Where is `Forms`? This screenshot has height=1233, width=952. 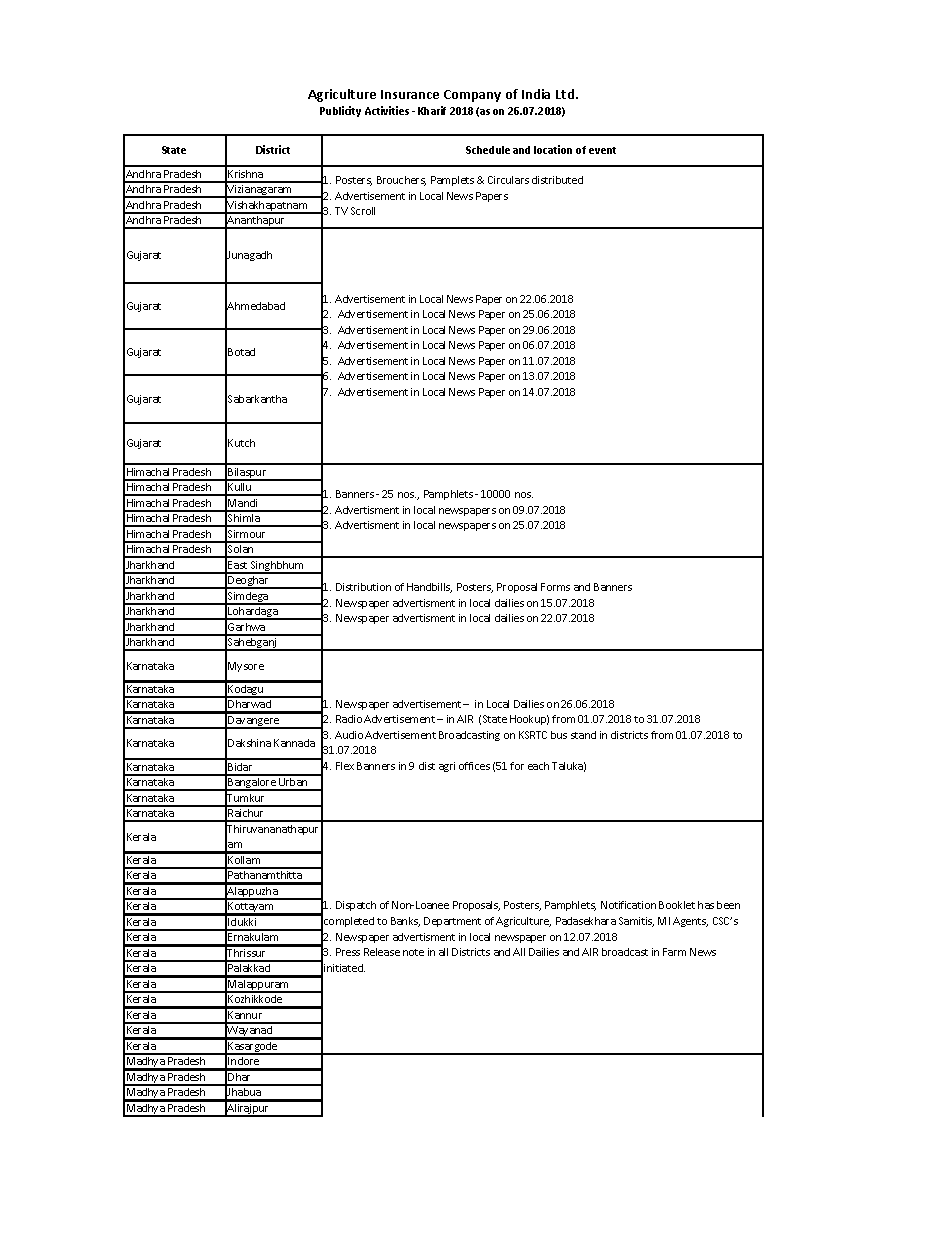 Forms is located at coordinates (555, 587).
